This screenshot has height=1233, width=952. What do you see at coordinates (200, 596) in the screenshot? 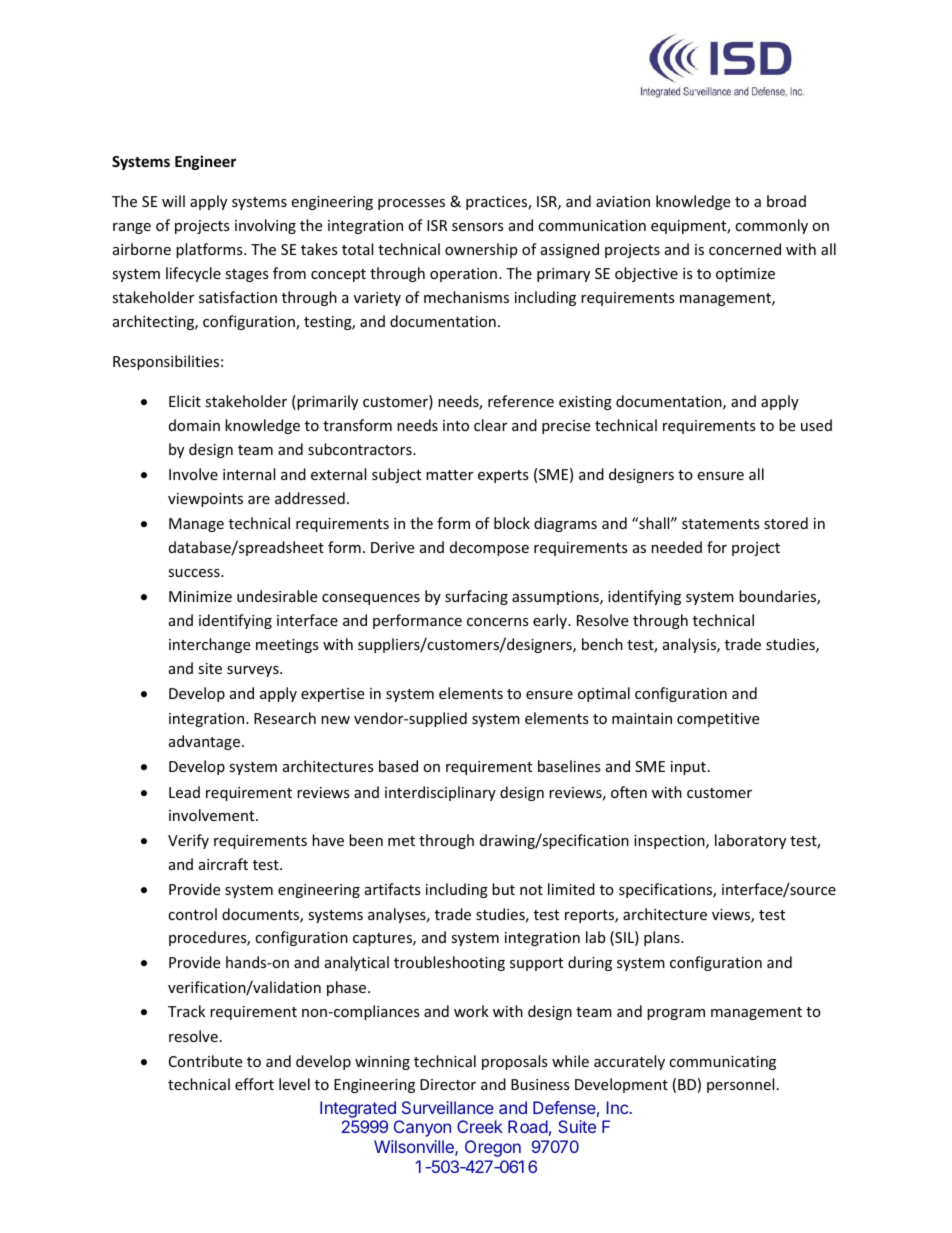
I see `Minimize` at bounding box center [200, 596].
